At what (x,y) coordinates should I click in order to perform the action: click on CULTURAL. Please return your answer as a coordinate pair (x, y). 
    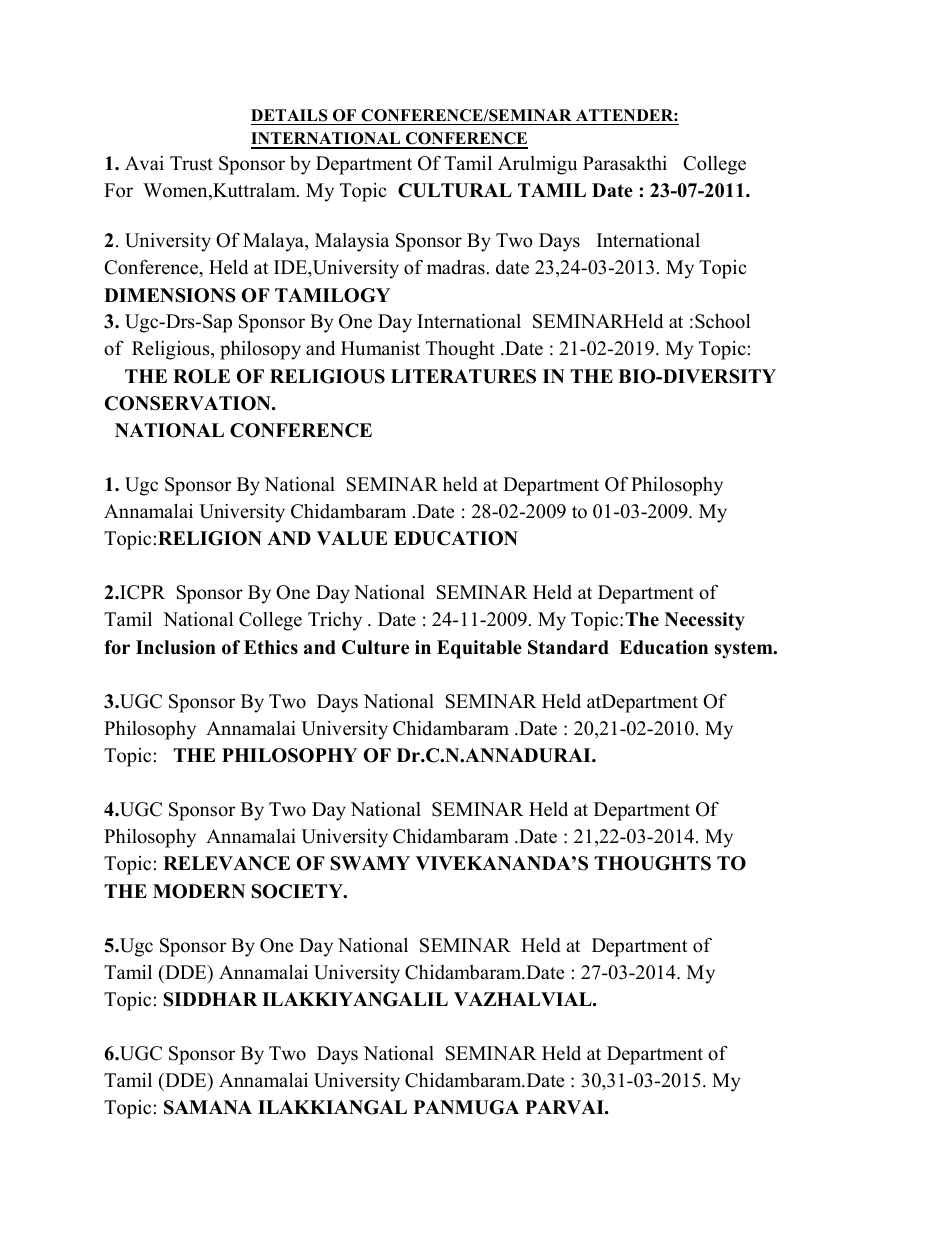
    Looking at the image, I should click on (455, 190).
